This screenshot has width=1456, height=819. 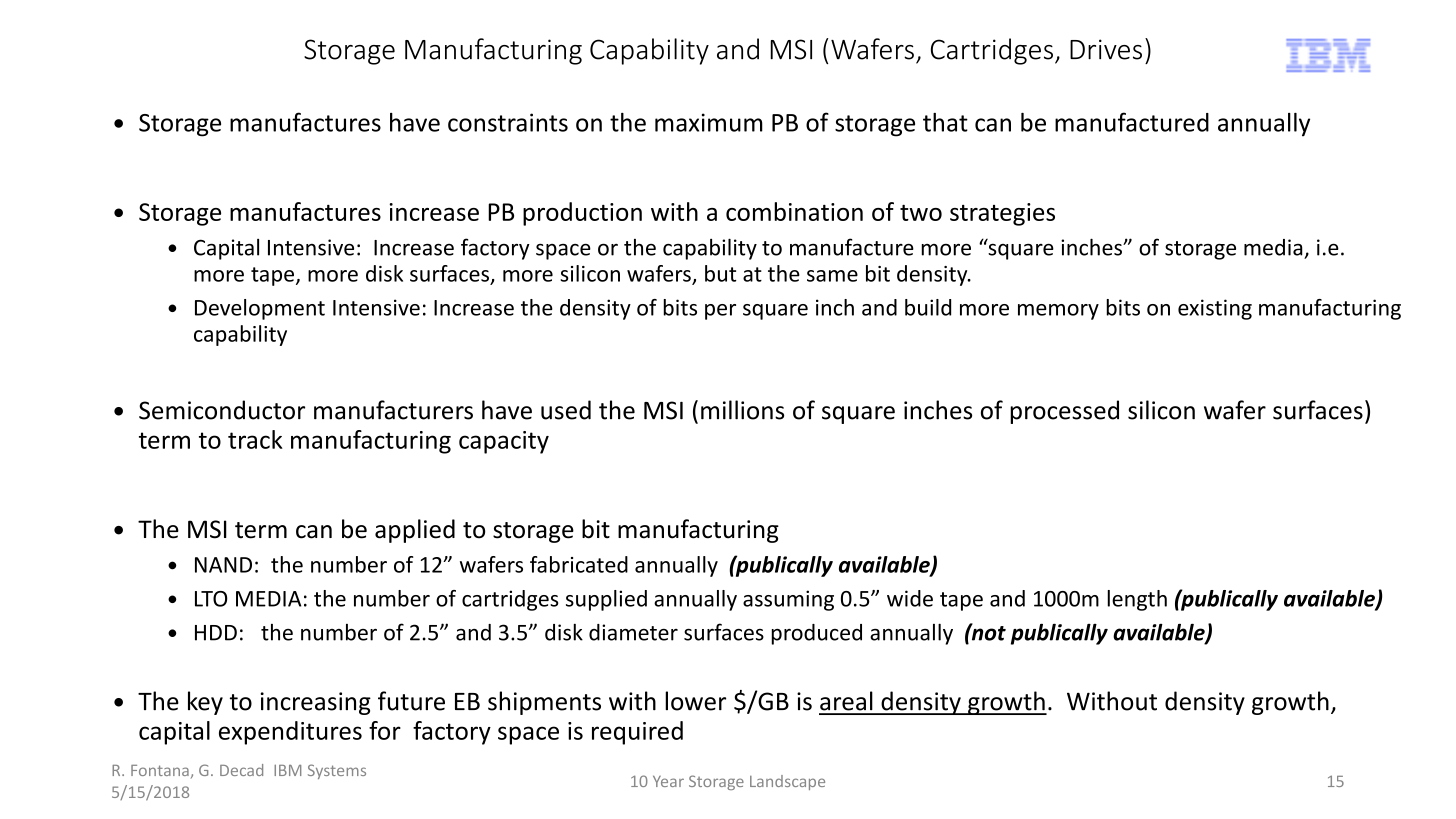 I want to click on maximum, so click(x=709, y=122).
